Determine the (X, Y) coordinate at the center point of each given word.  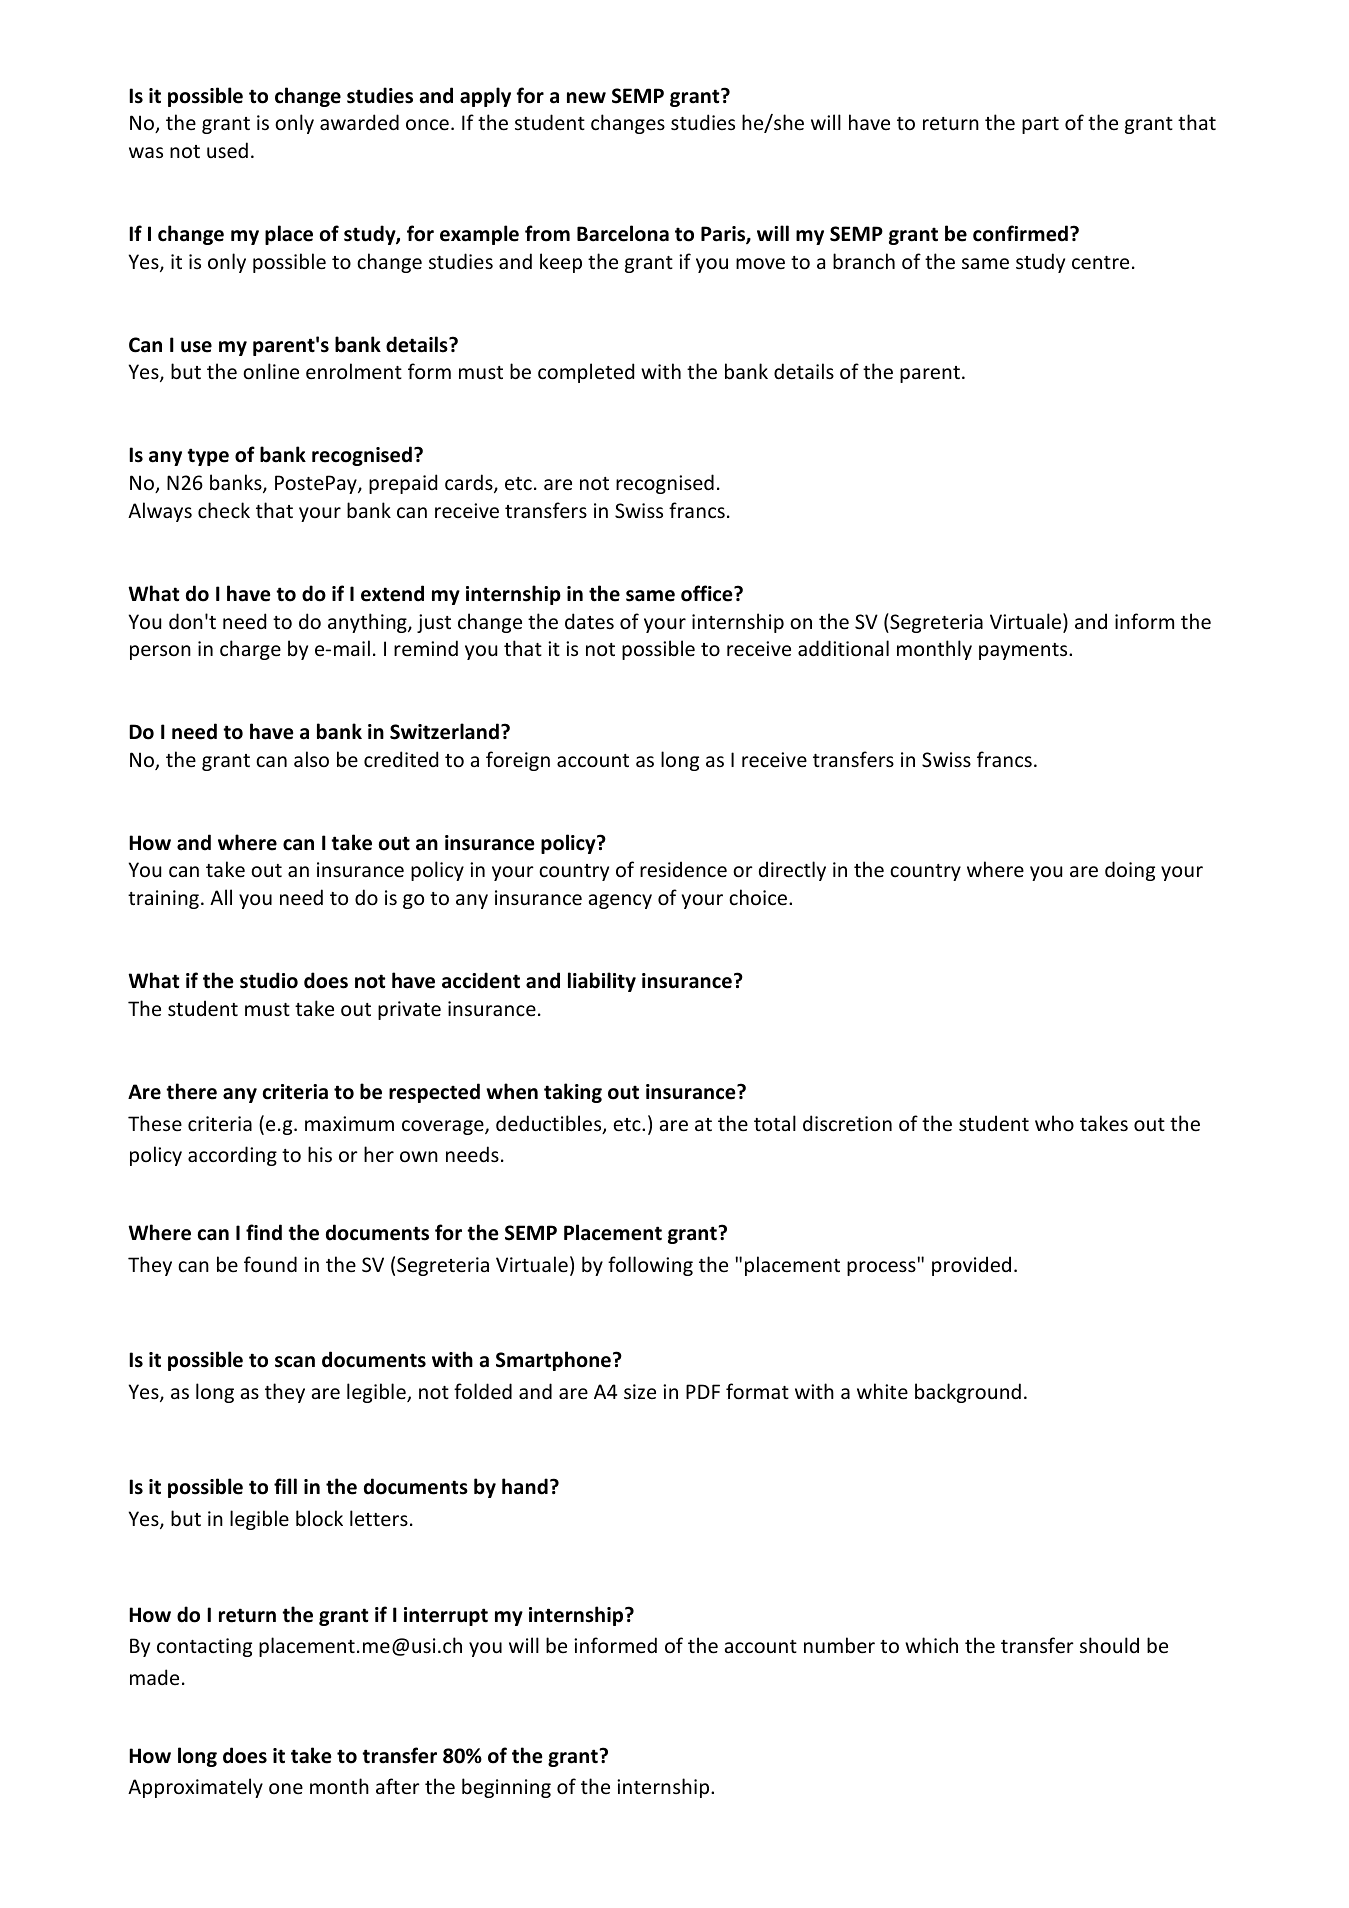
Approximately (195, 1788)
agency (620, 901)
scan (295, 1362)
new (586, 98)
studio (269, 980)
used (227, 150)
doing (1130, 871)
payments (1024, 651)
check (224, 510)
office (708, 593)
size (640, 1391)
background (968, 1393)
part (1040, 125)
